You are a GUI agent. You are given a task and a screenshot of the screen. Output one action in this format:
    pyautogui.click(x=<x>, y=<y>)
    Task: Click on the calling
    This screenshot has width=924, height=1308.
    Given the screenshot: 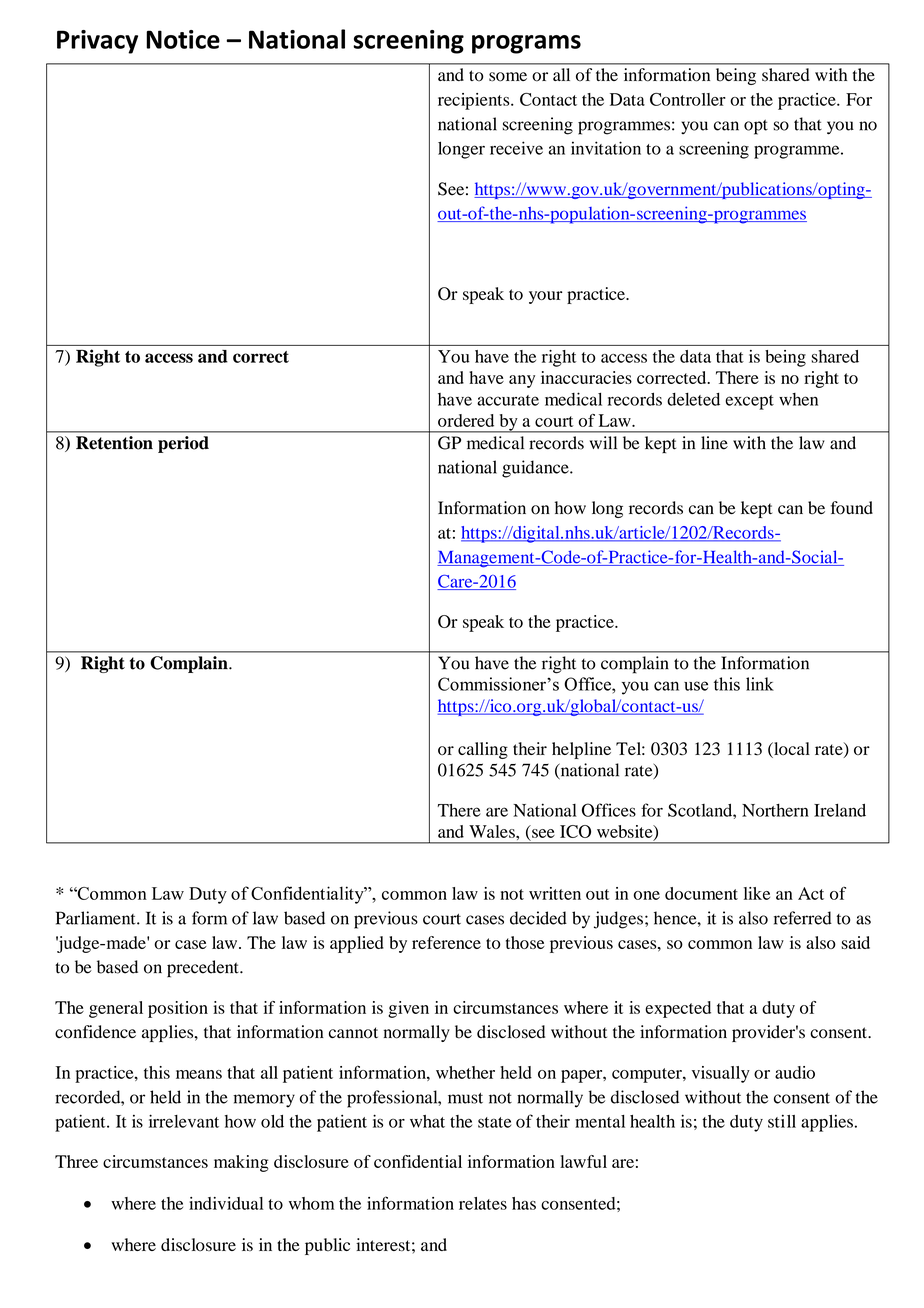 What is the action you would take?
    pyautogui.click(x=483, y=750)
